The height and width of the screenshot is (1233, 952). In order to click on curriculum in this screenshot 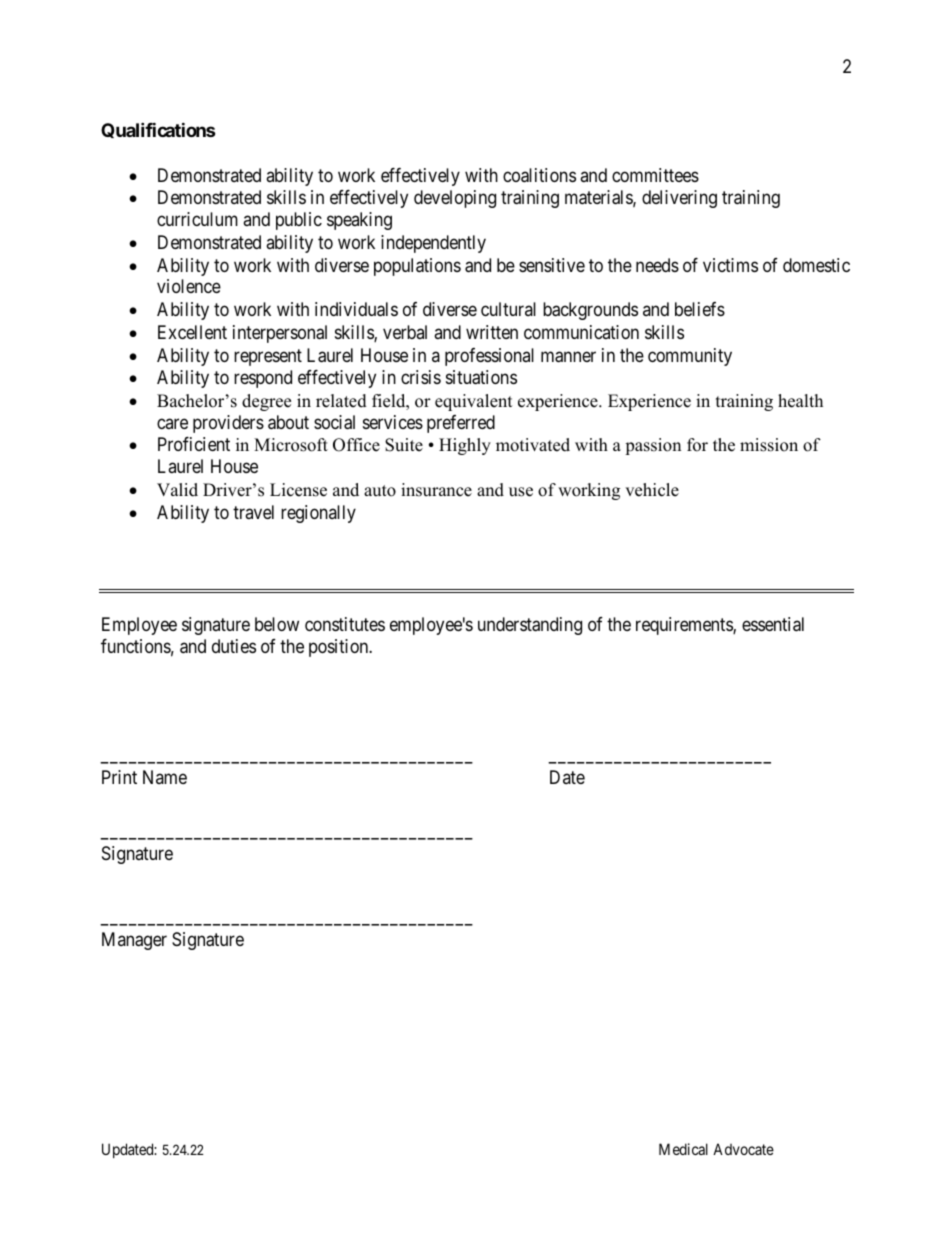, I will do `click(197, 219)`.
